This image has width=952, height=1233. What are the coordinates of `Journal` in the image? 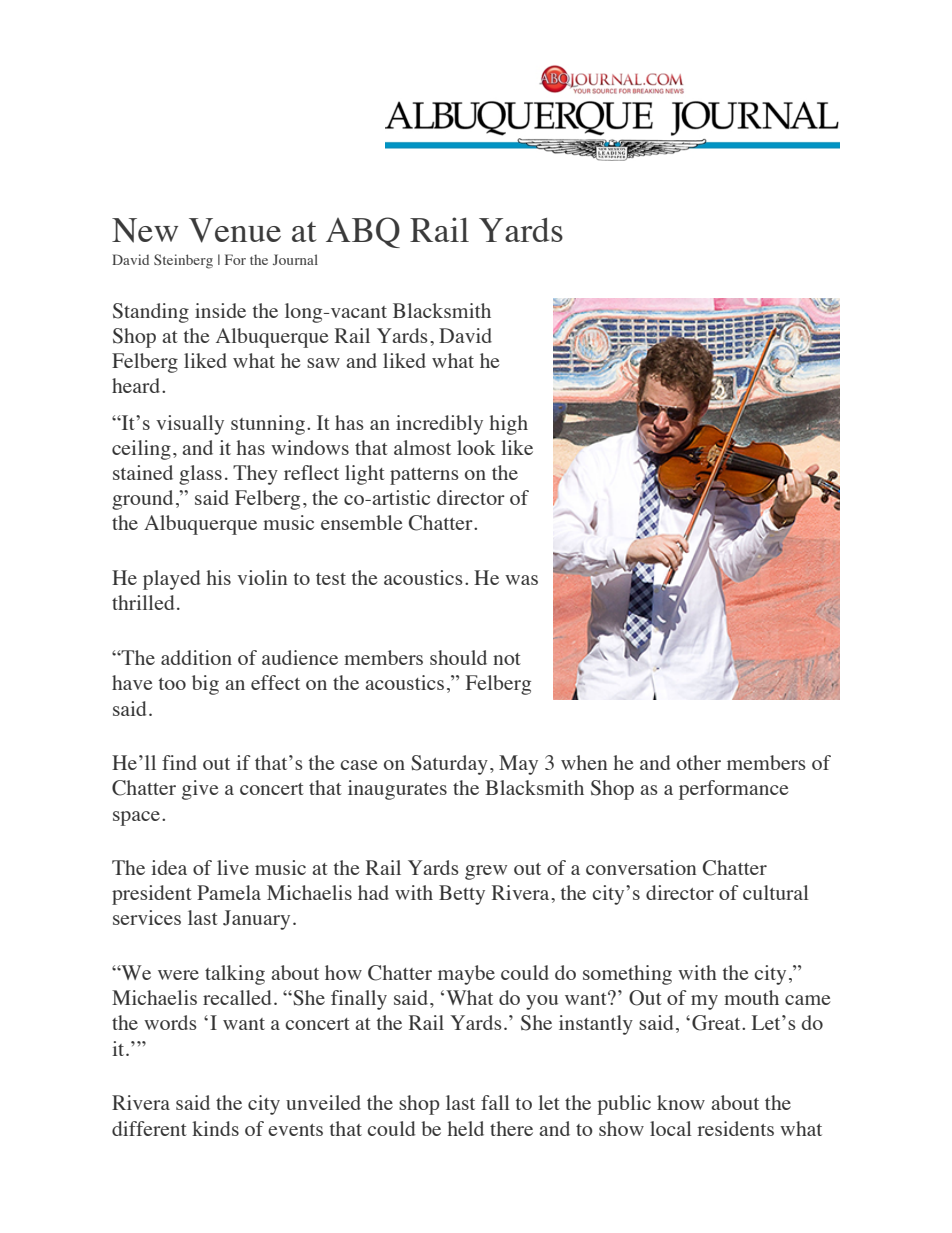 It's located at (295, 259).
